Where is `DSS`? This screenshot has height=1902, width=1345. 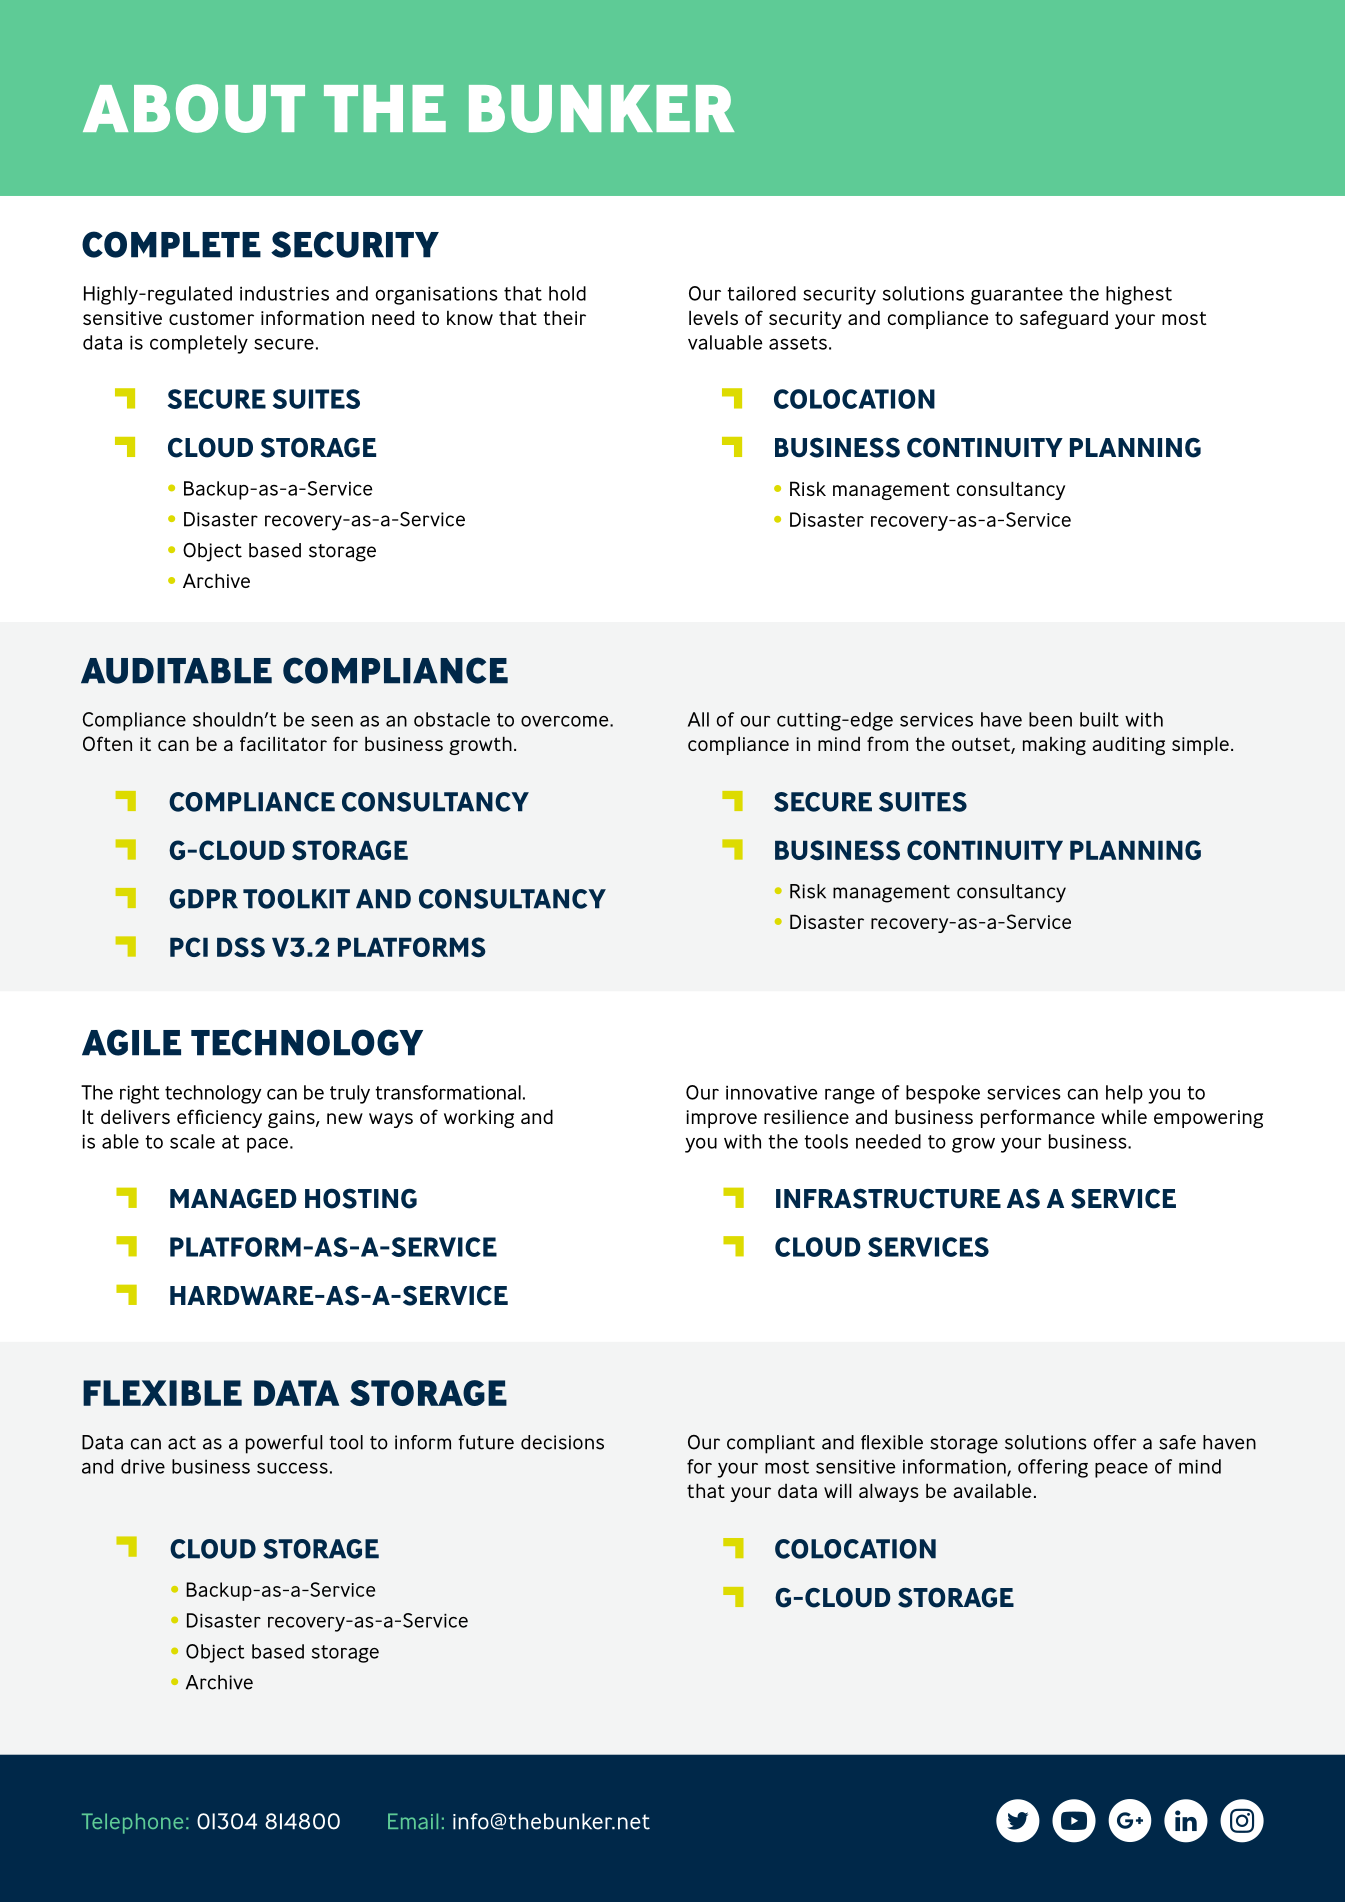 DSS is located at coordinates (241, 947).
